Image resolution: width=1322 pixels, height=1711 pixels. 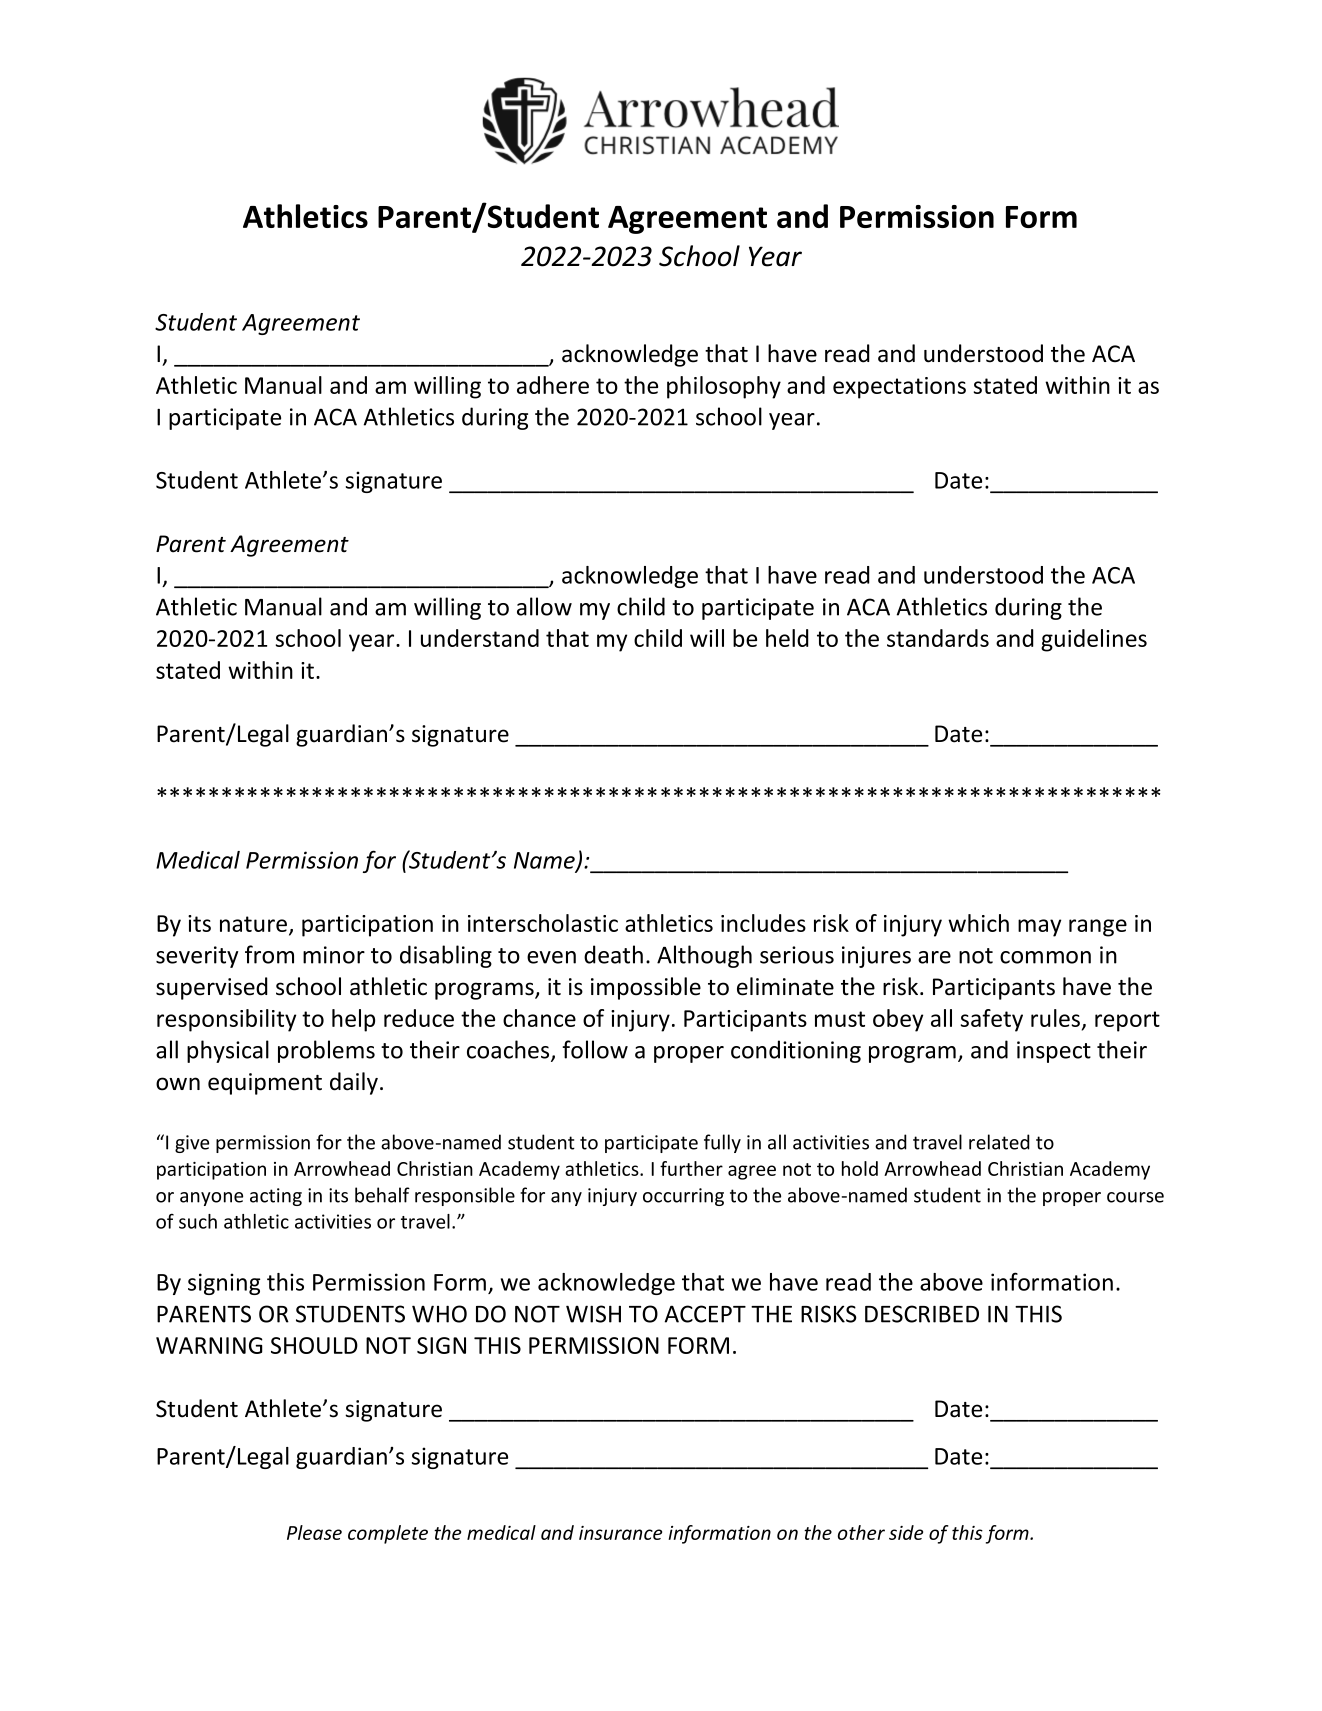 I want to click on philosophy, so click(x=724, y=387).
